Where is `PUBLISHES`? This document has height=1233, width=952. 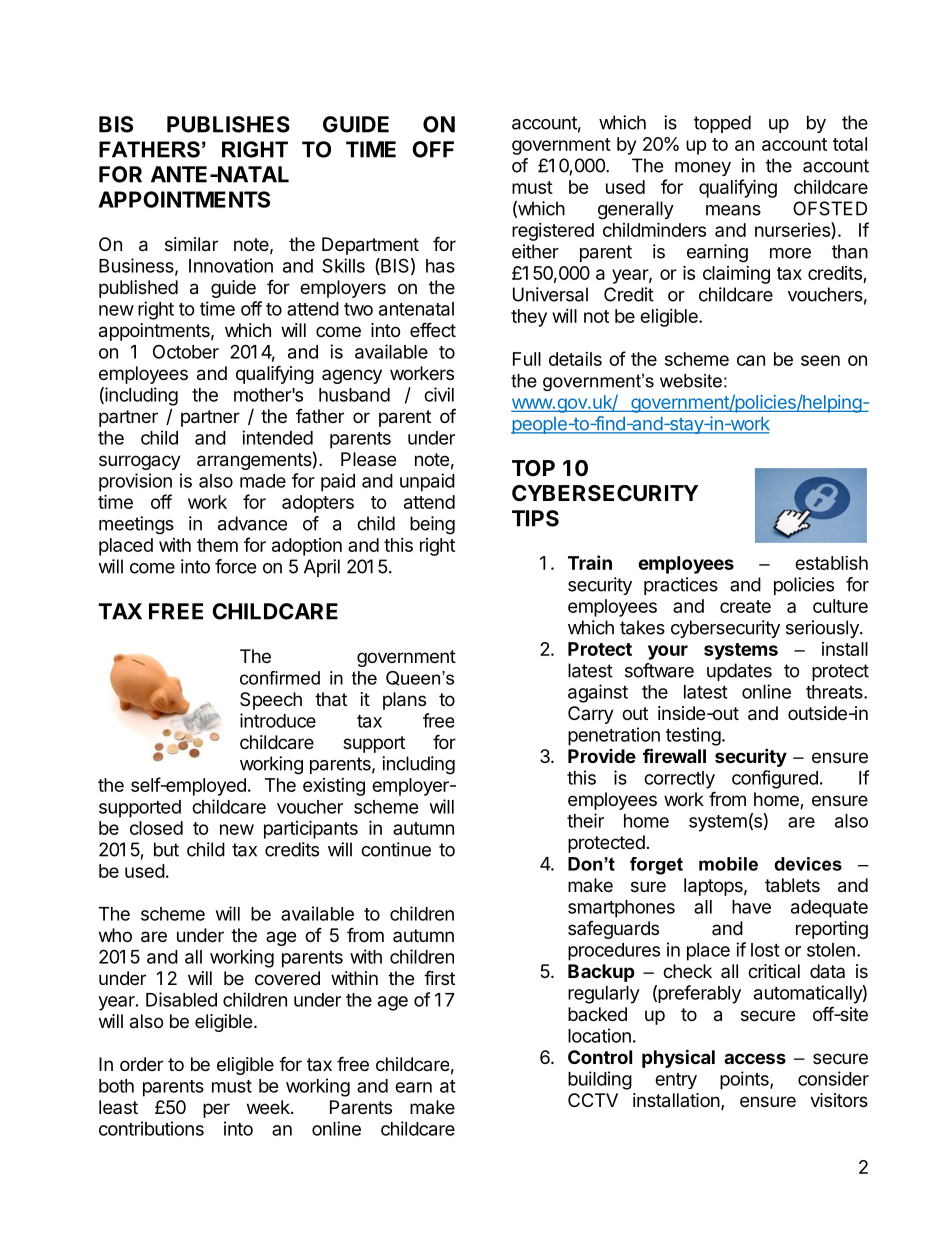 PUBLISHES is located at coordinates (228, 124).
